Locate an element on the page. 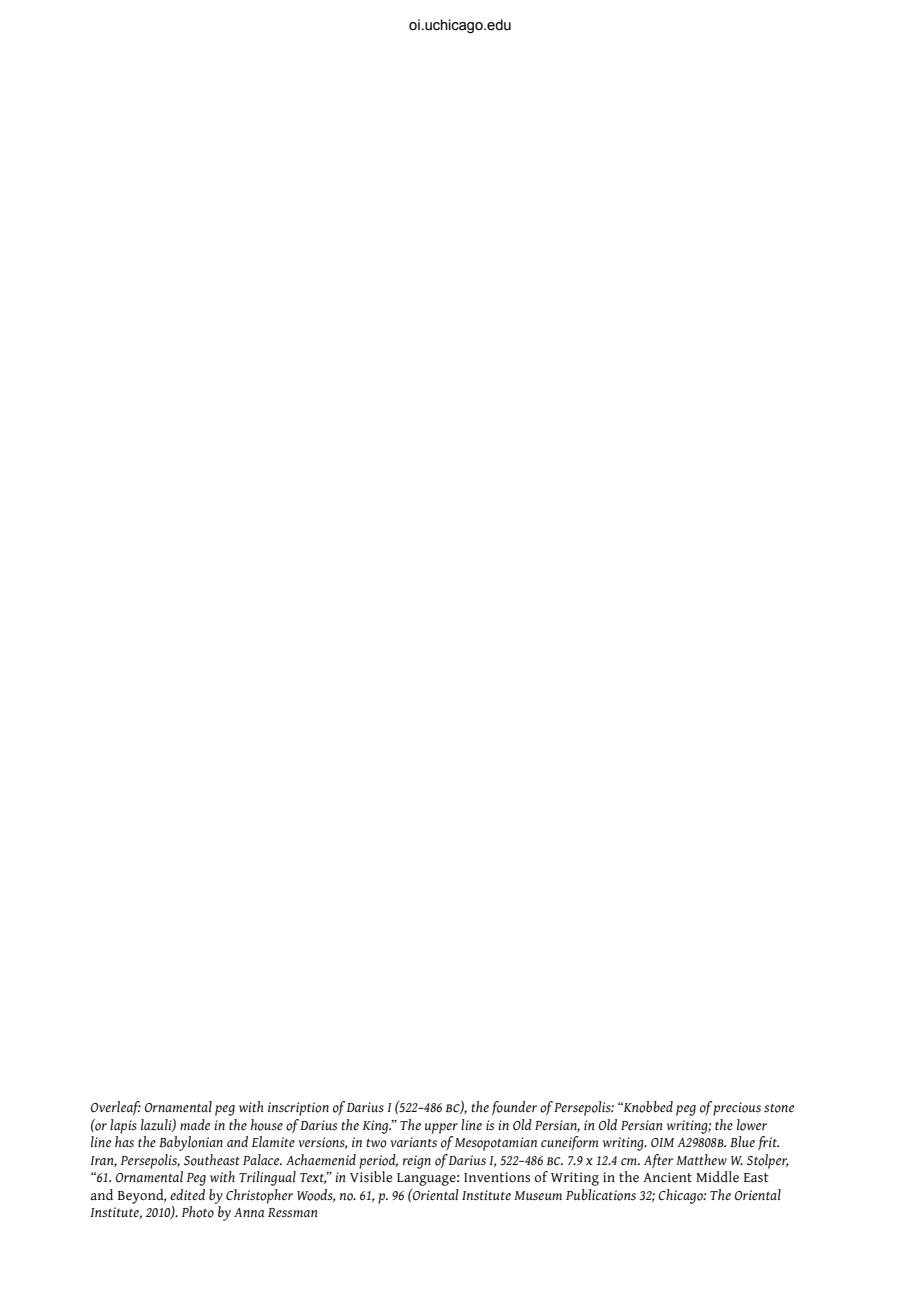  Museum is located at coordinates (538, 1195).
